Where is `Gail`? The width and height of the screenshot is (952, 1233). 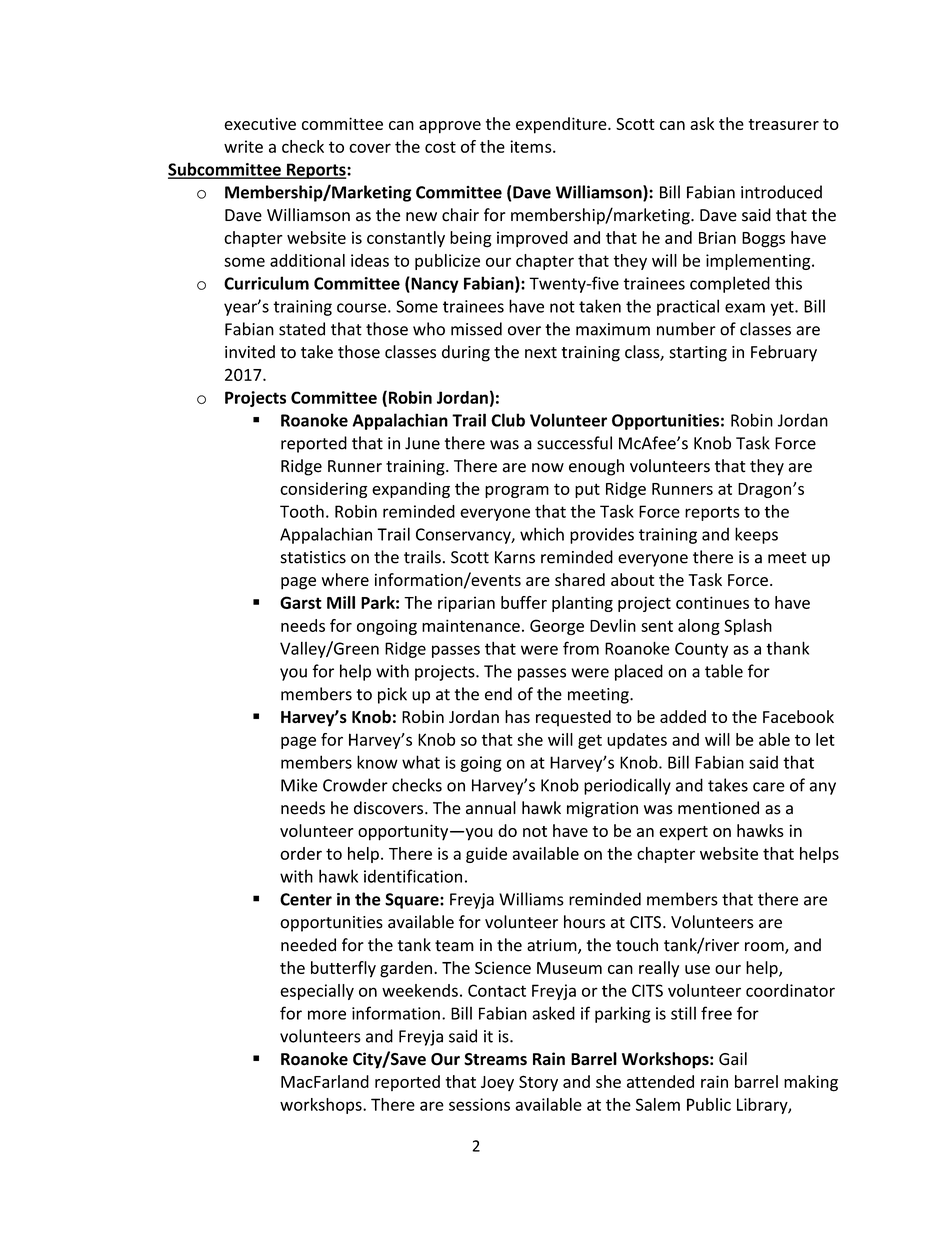
Gail is located at coordinates (733, 1059).
